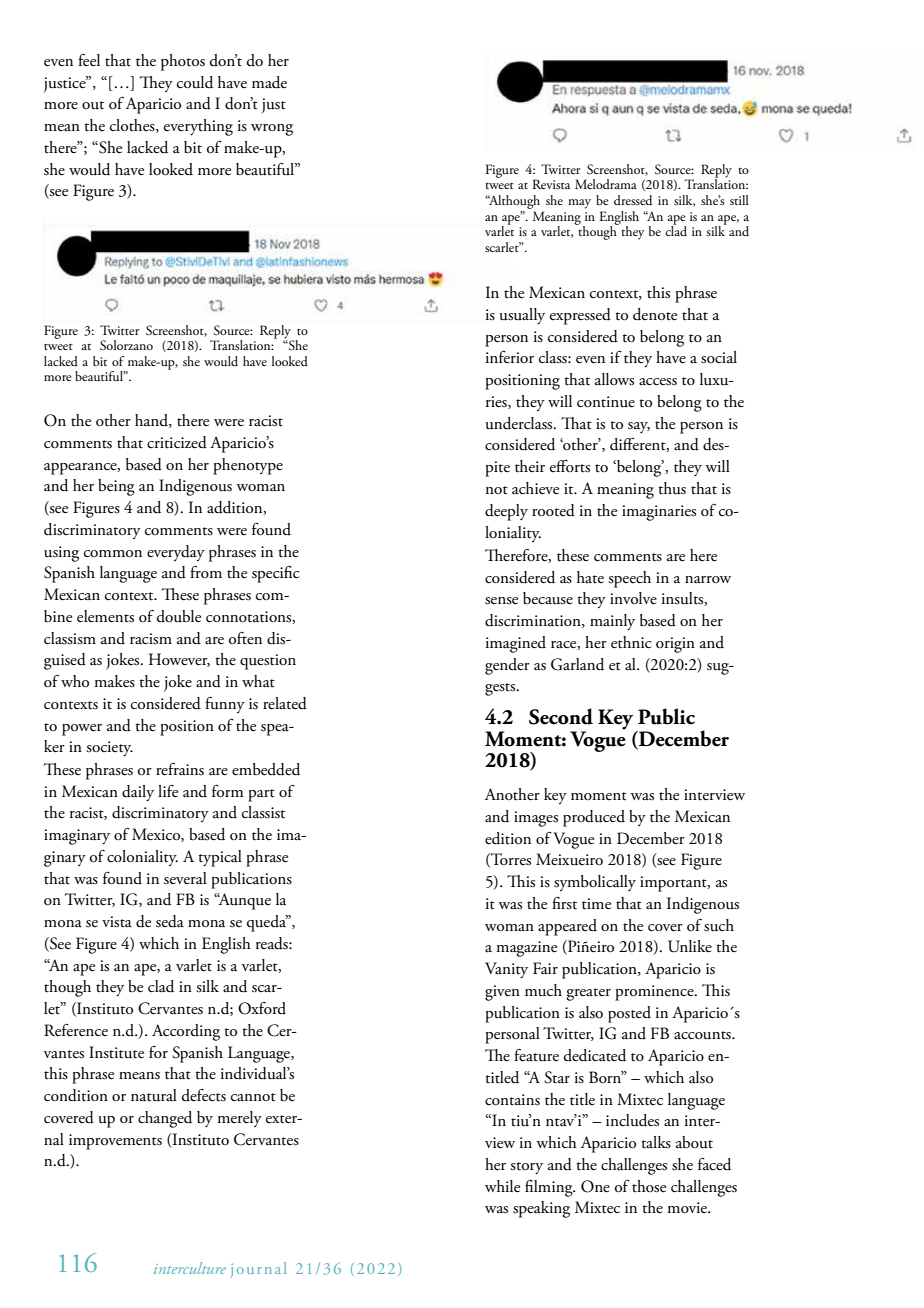 This image has width=924, height=1308. Describe the element at coordinates (269, 82) in the image. I see `made` at that location.
